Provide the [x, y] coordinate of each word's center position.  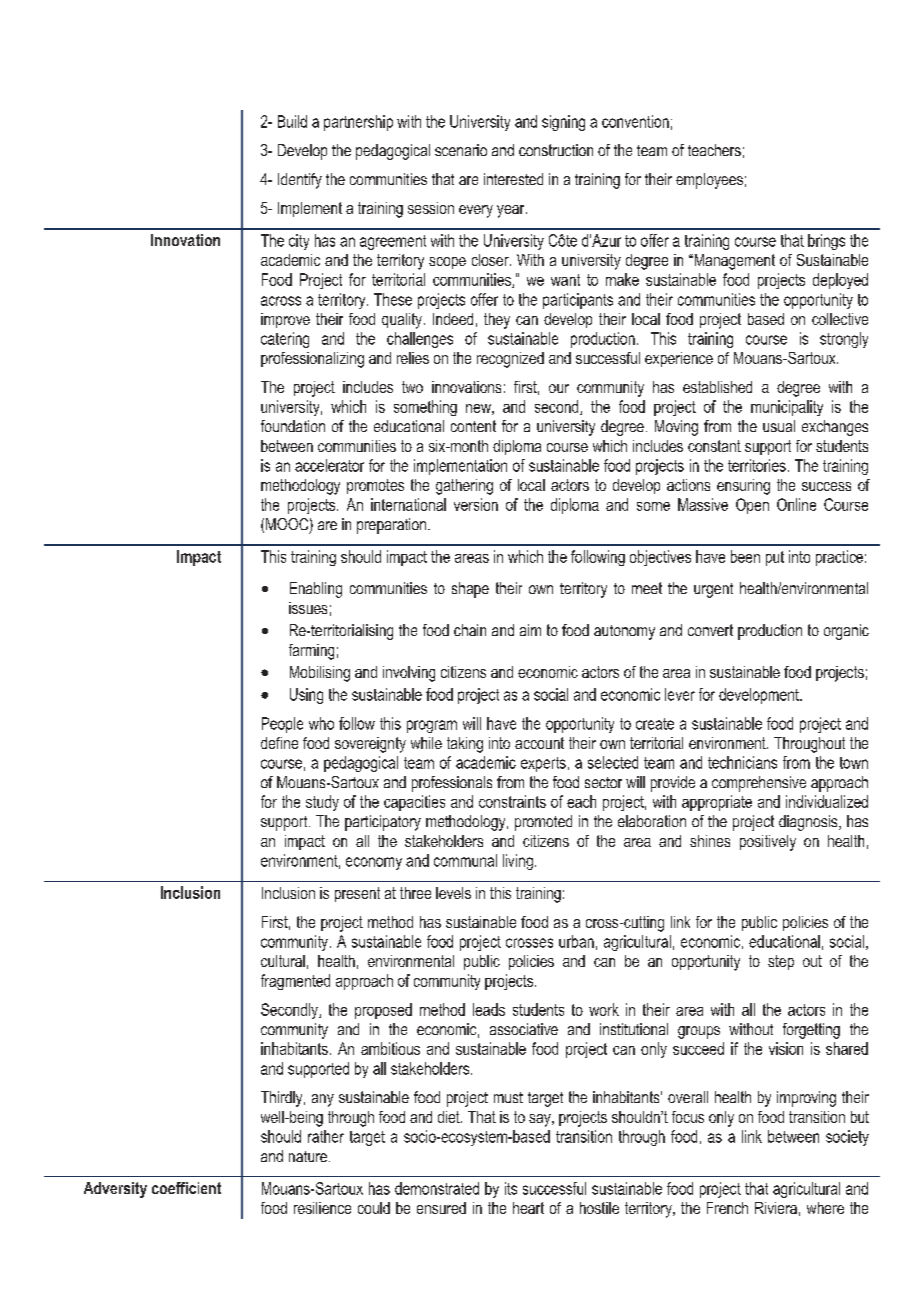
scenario [461, 150]
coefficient [186, 1188]
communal [465, 860]
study [322, 803]
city [299, 242]
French [727, 1208]
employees [709, 181]
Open [752, 506]
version [476, 504]
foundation [293, 426]
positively [768, 843]
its [511, 1188]
